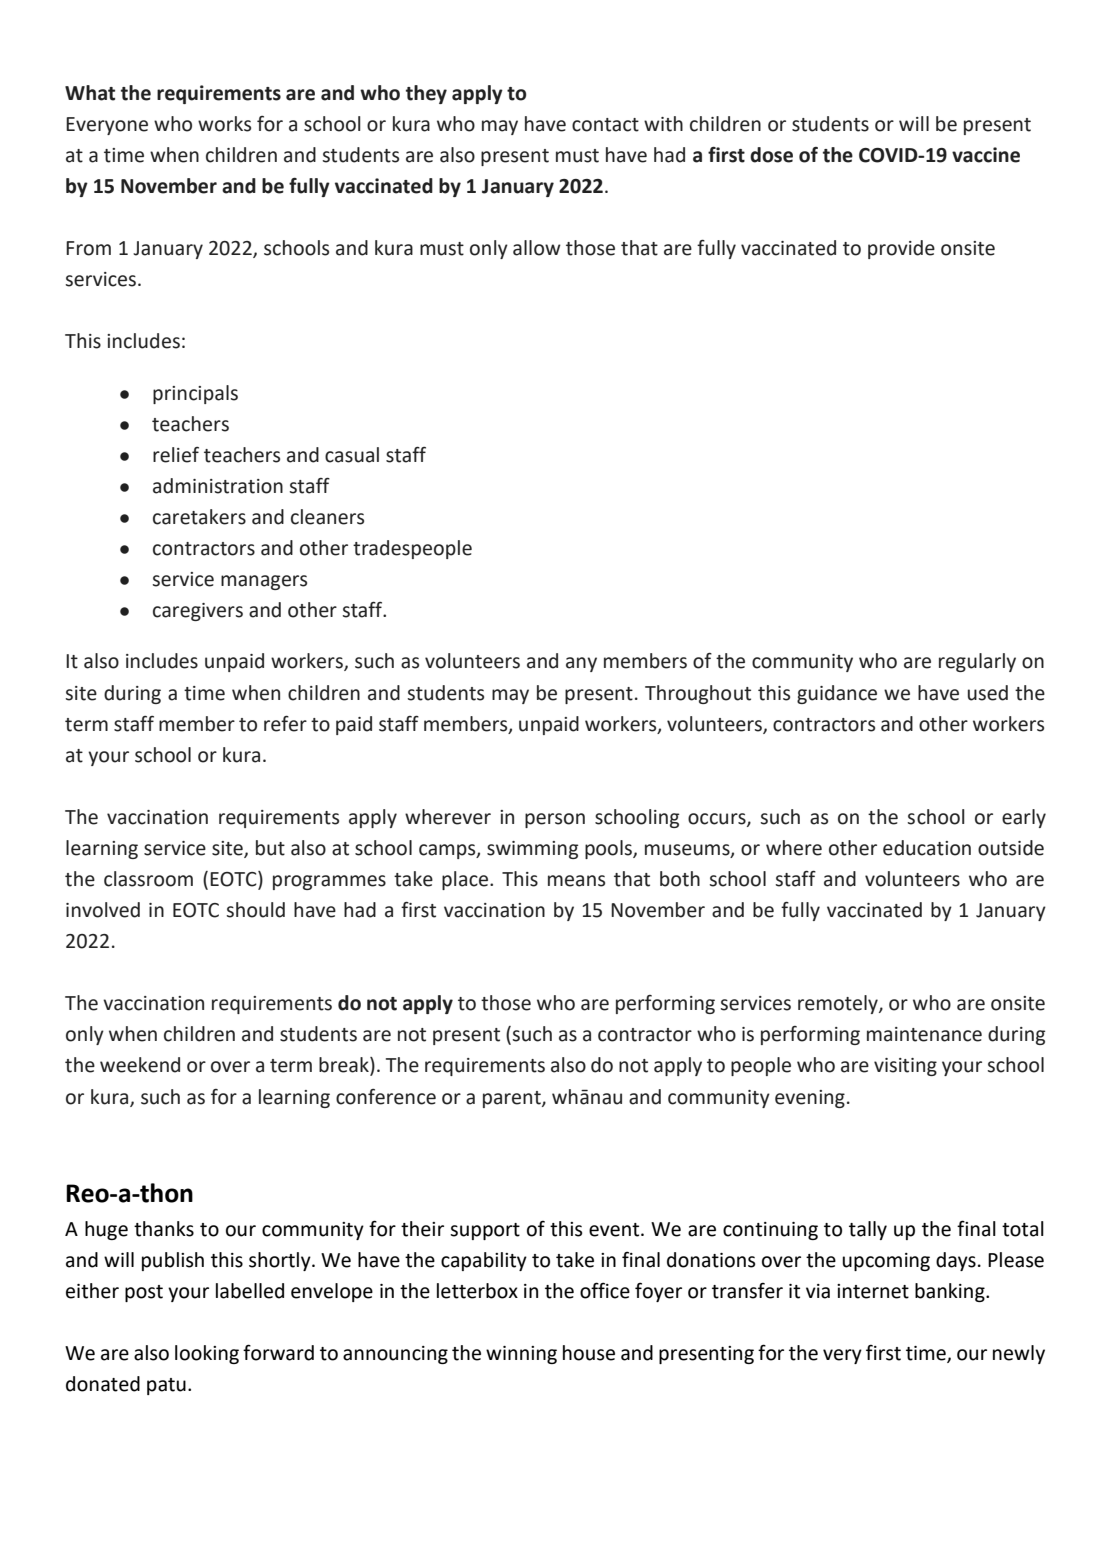 This document has height=1553, width=1098. What do you see at coordinates (224, 124) in the document?
I see `works` at bounding box center [224, 124].
